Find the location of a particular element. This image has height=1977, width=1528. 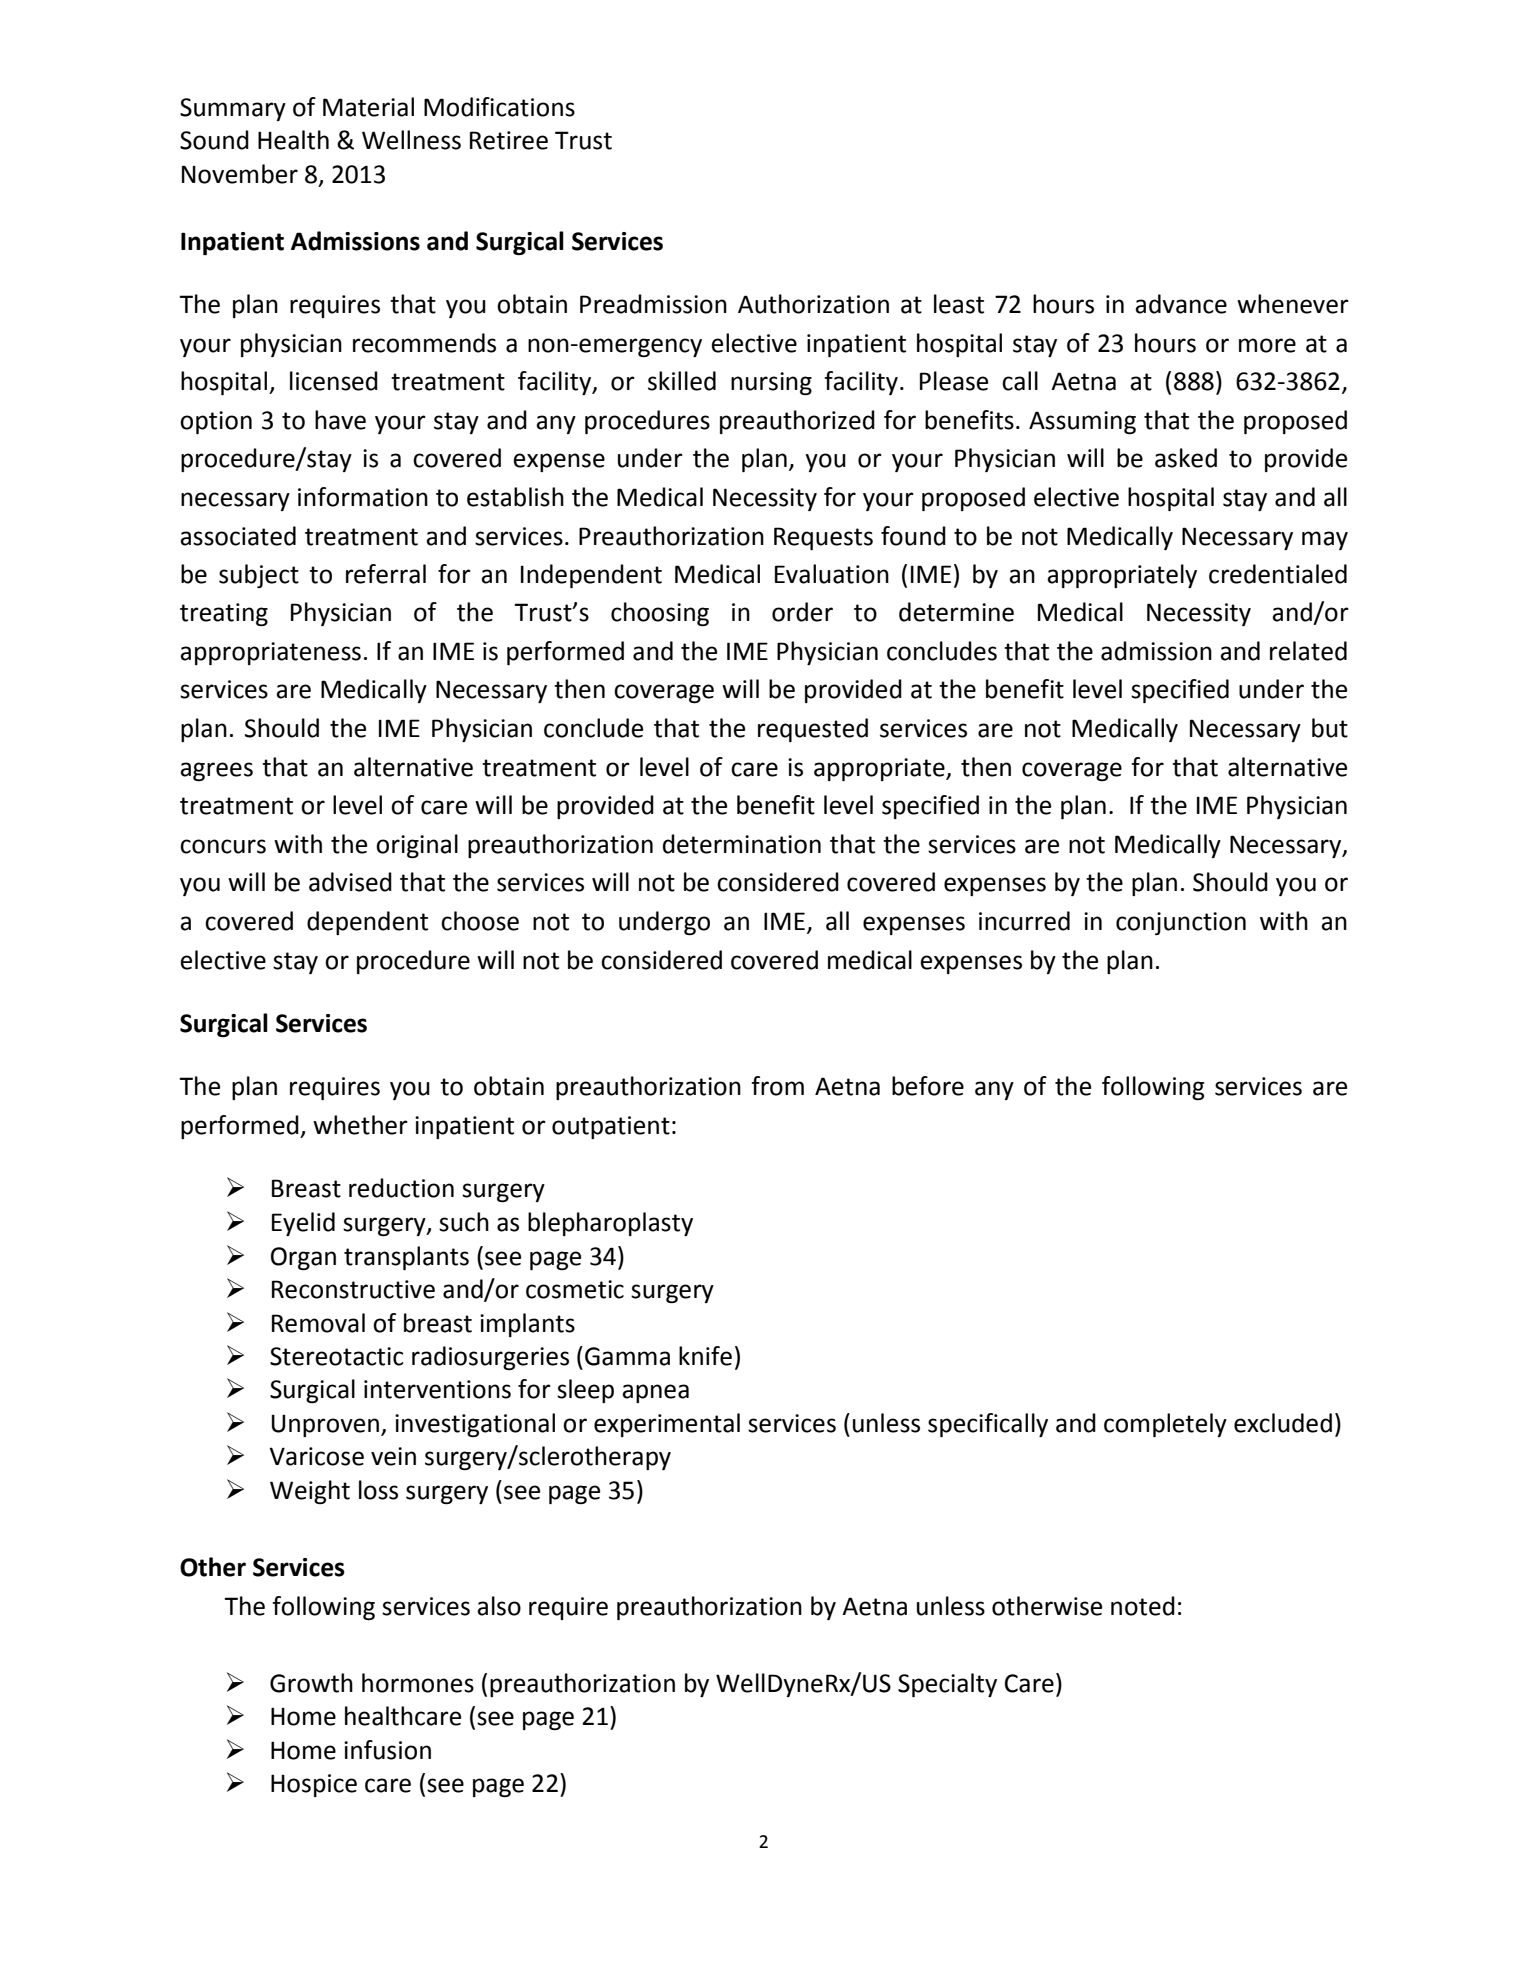

advance is located at coordinates (1181, 304).
